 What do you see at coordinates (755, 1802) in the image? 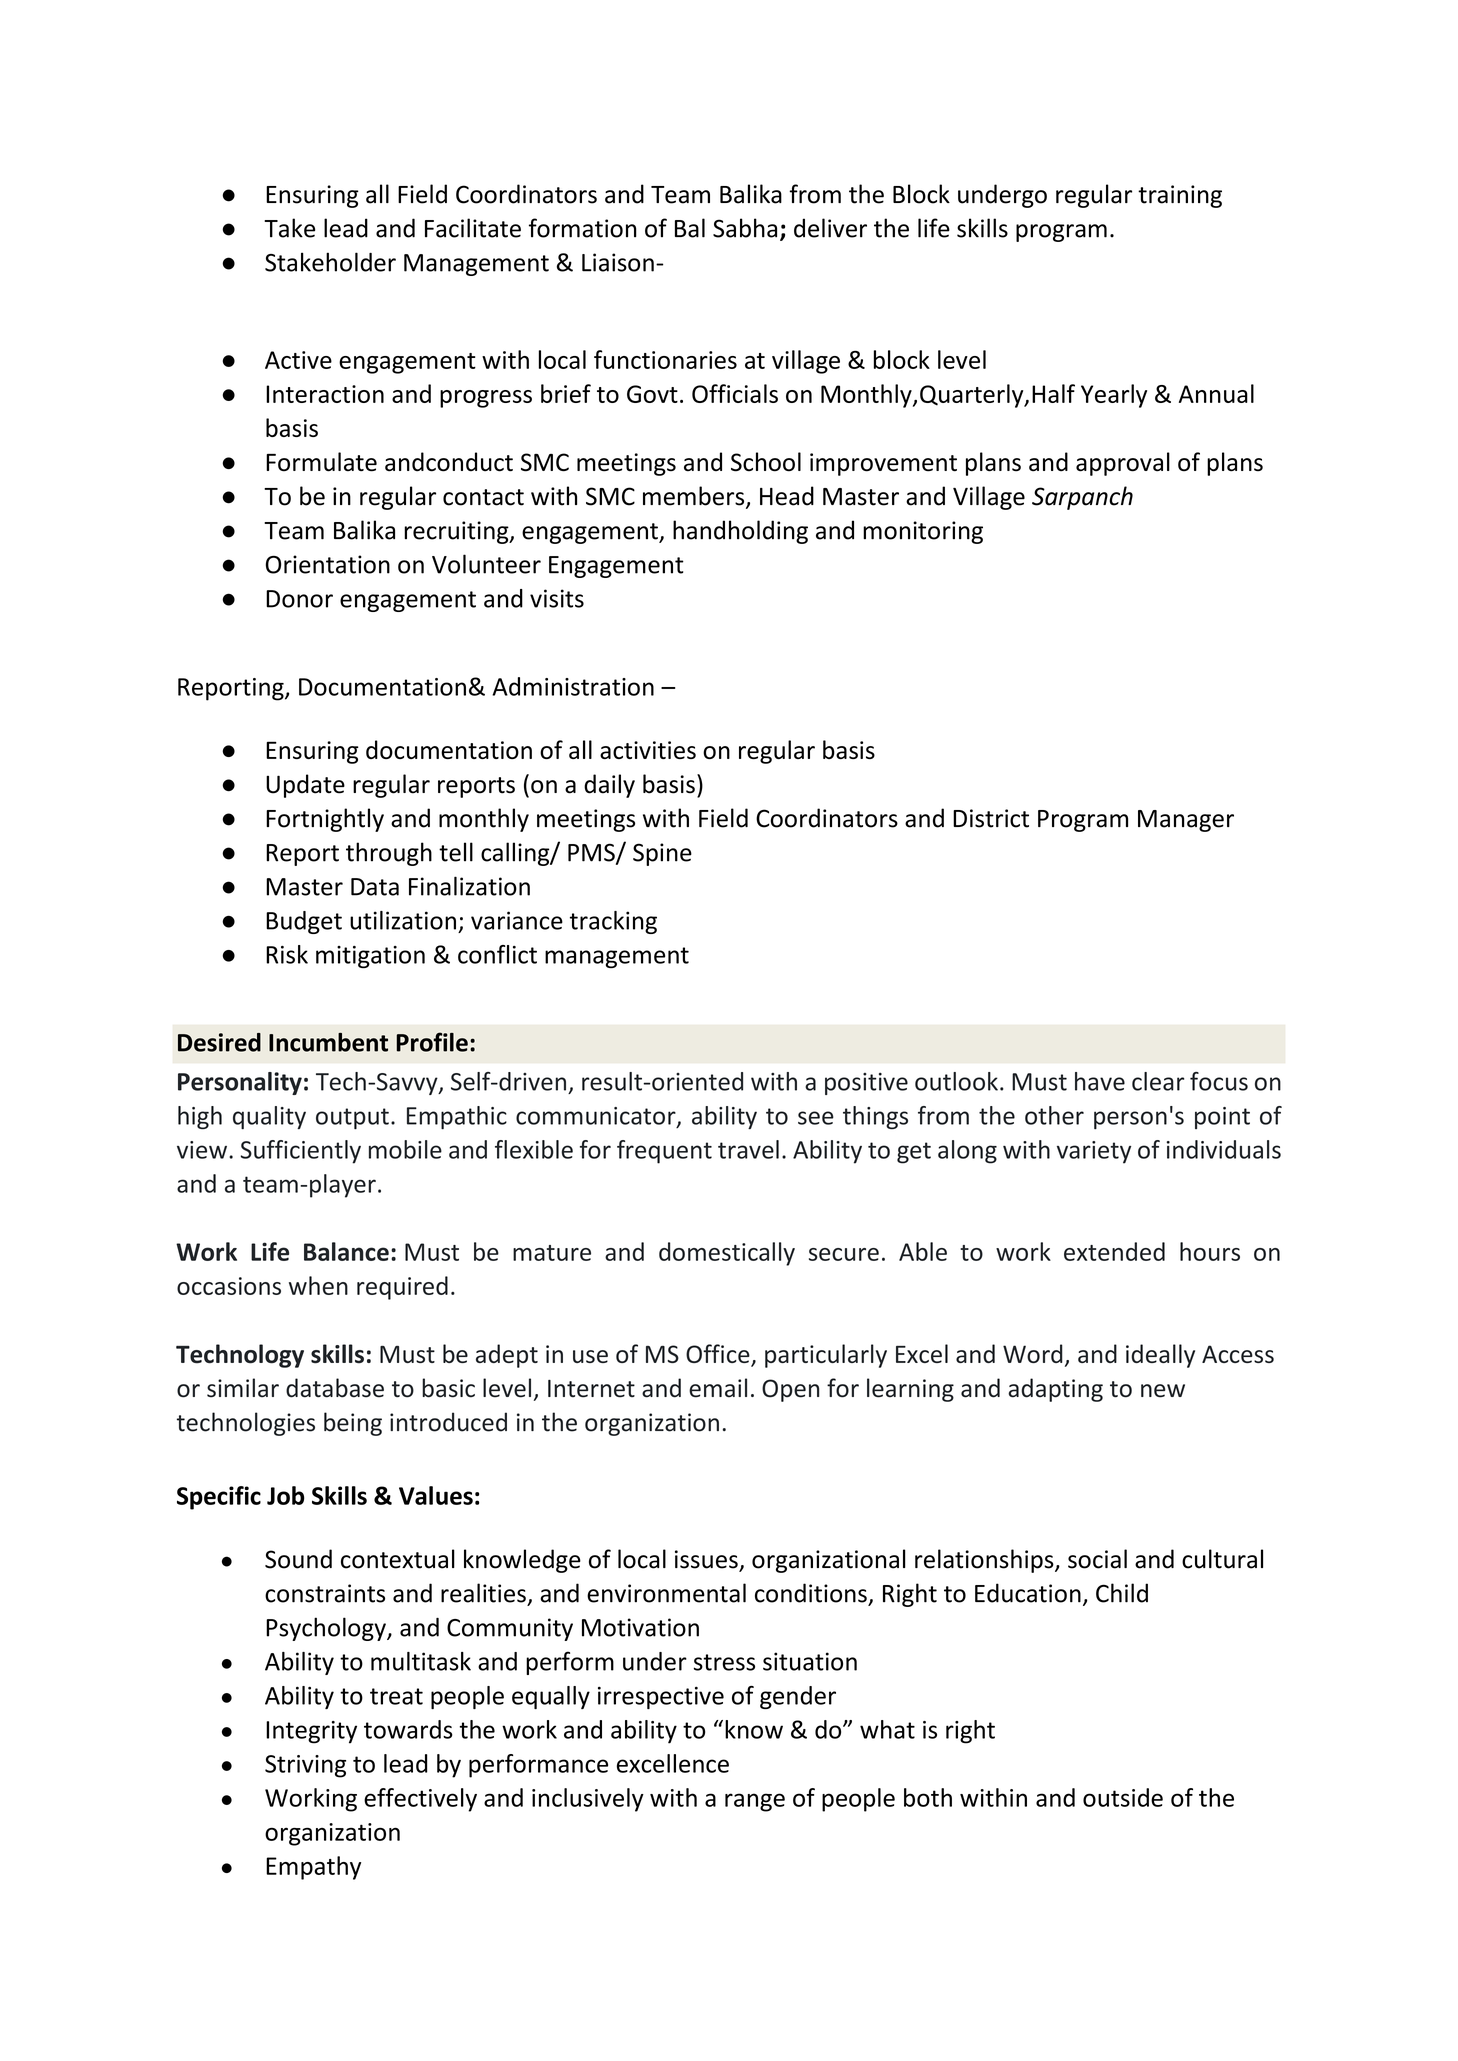
I see `range` at bounding box center [755, 1802].
